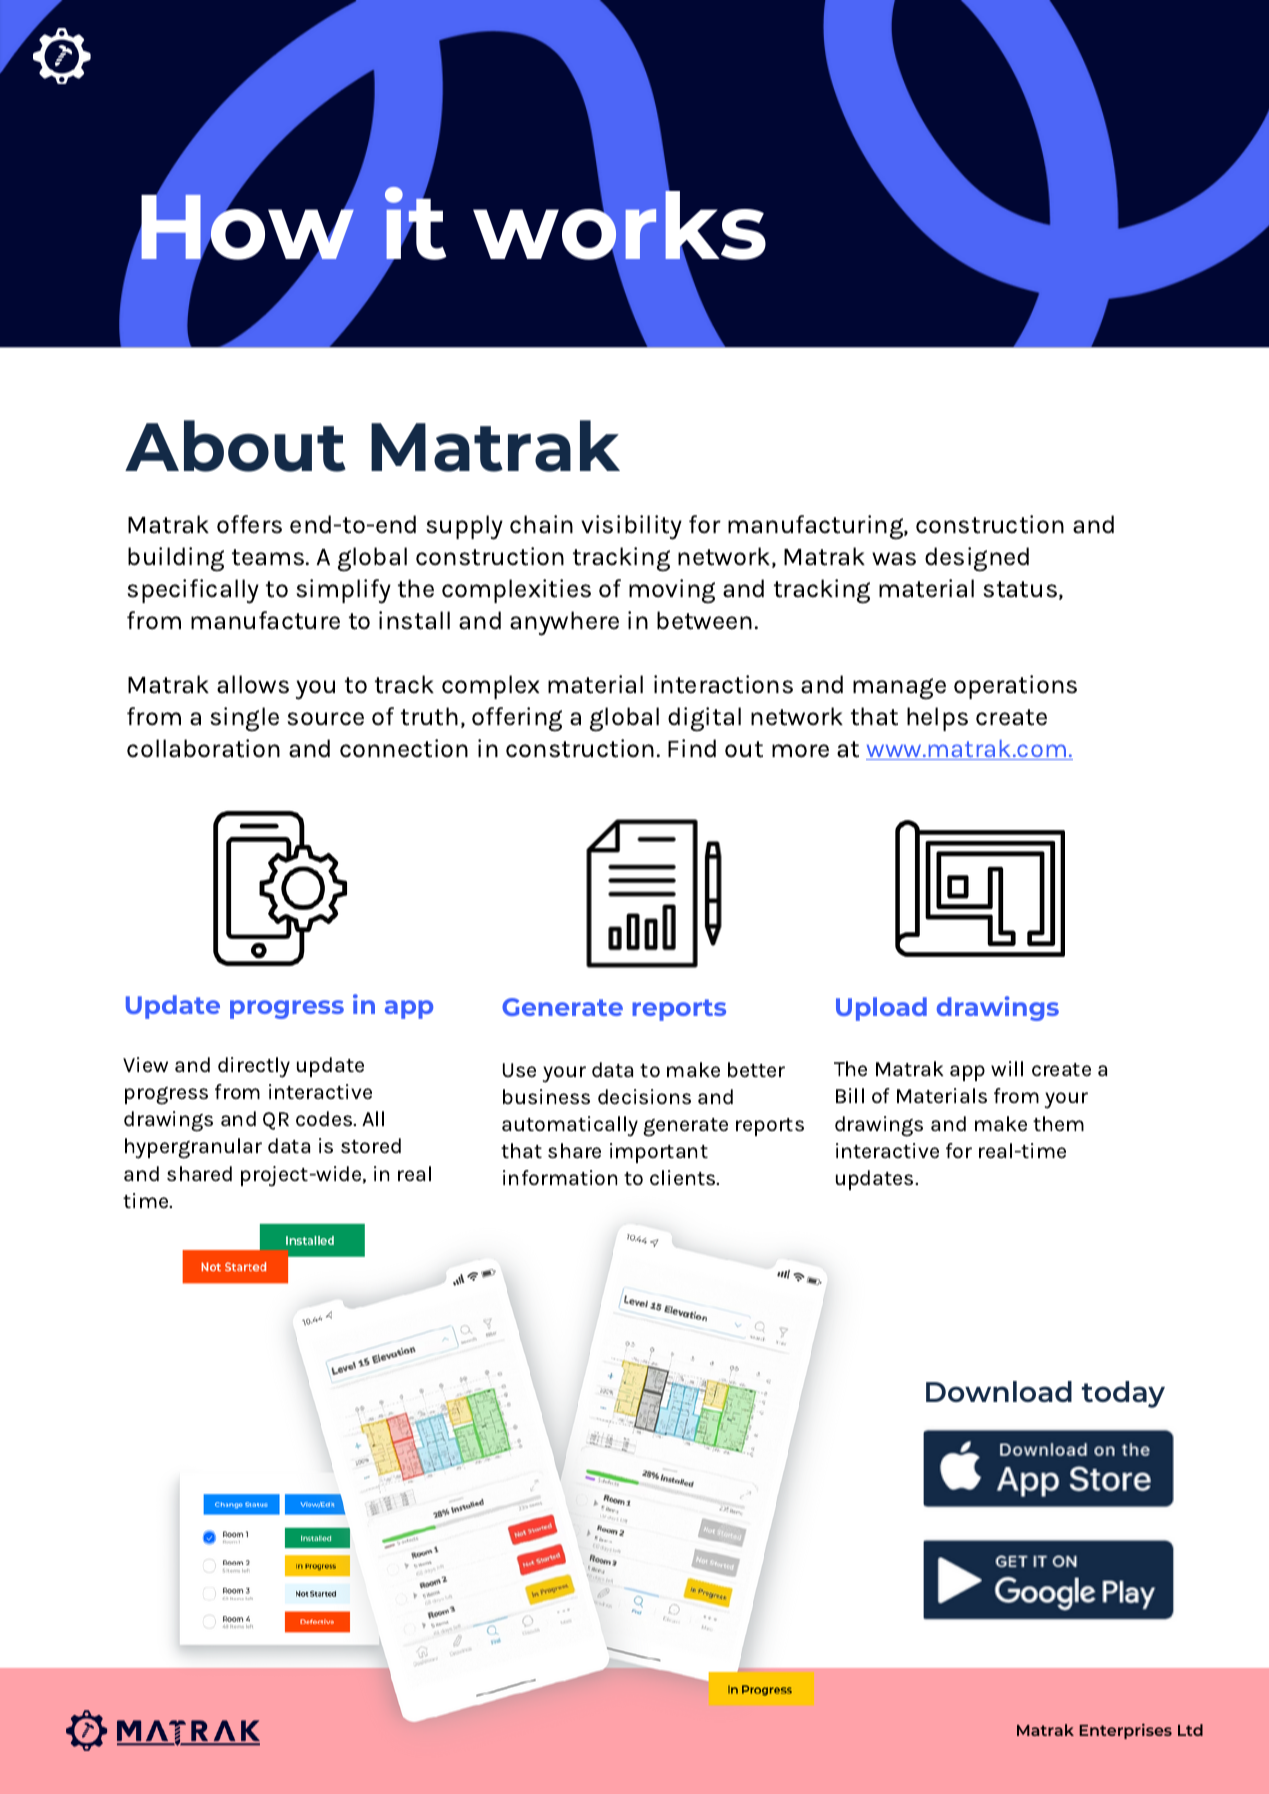 This image has height=1794, width=1269. Describe the element at coordinates (371, 1146) in the image. I see `stored` at that location.
